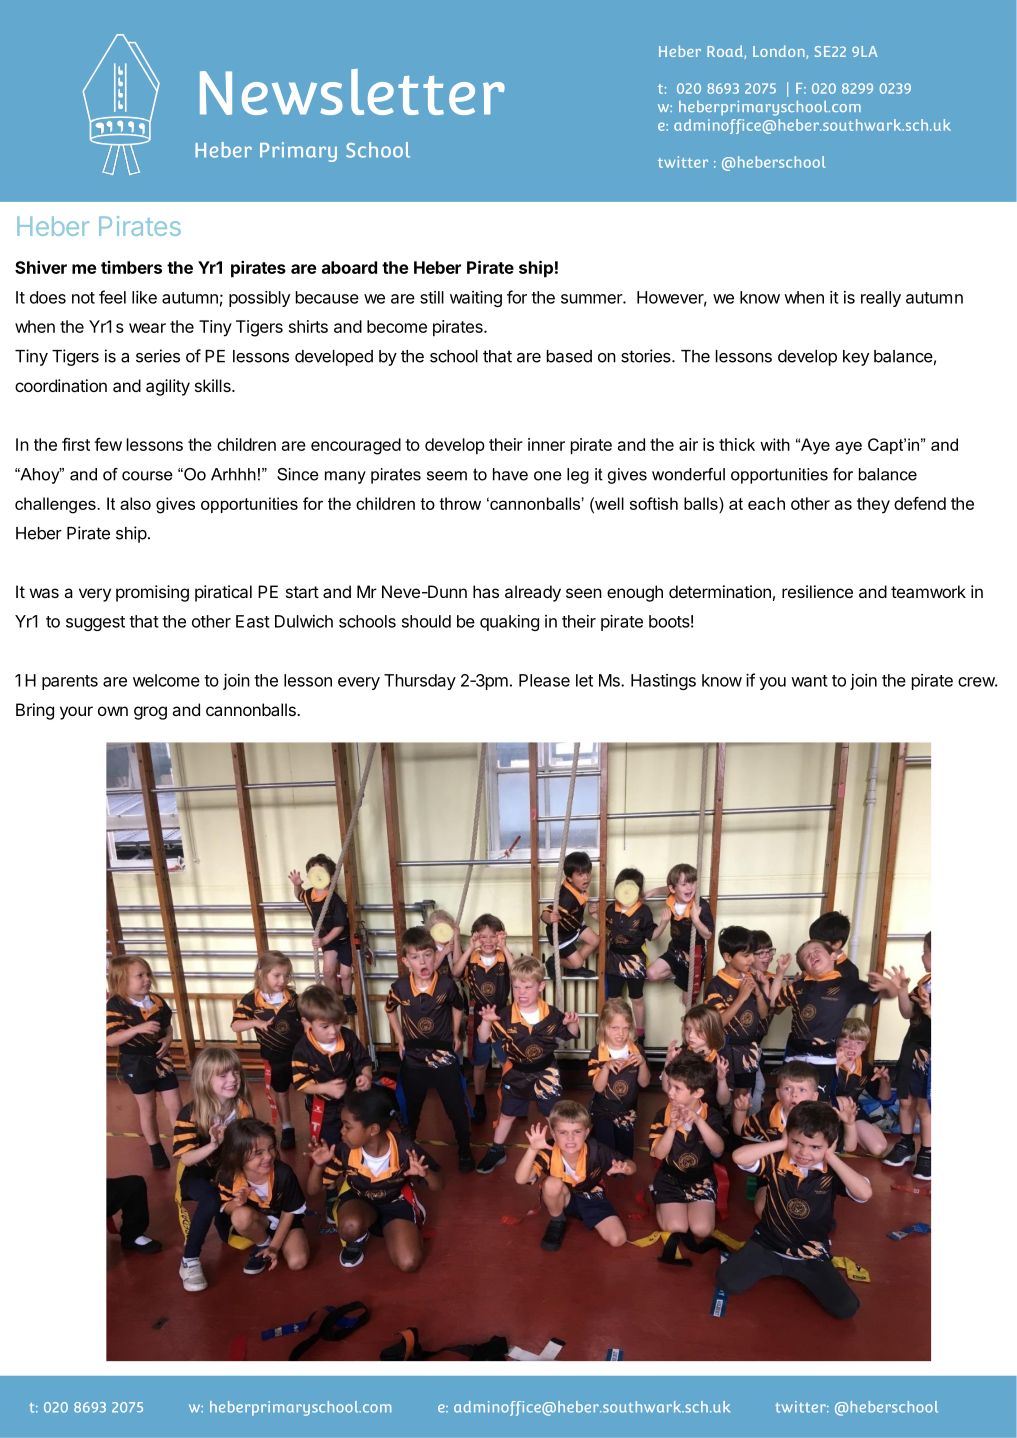 Image resolution: width=1017 pixels, height=1438 pixels. I want to click on key, so click(856, 358).
